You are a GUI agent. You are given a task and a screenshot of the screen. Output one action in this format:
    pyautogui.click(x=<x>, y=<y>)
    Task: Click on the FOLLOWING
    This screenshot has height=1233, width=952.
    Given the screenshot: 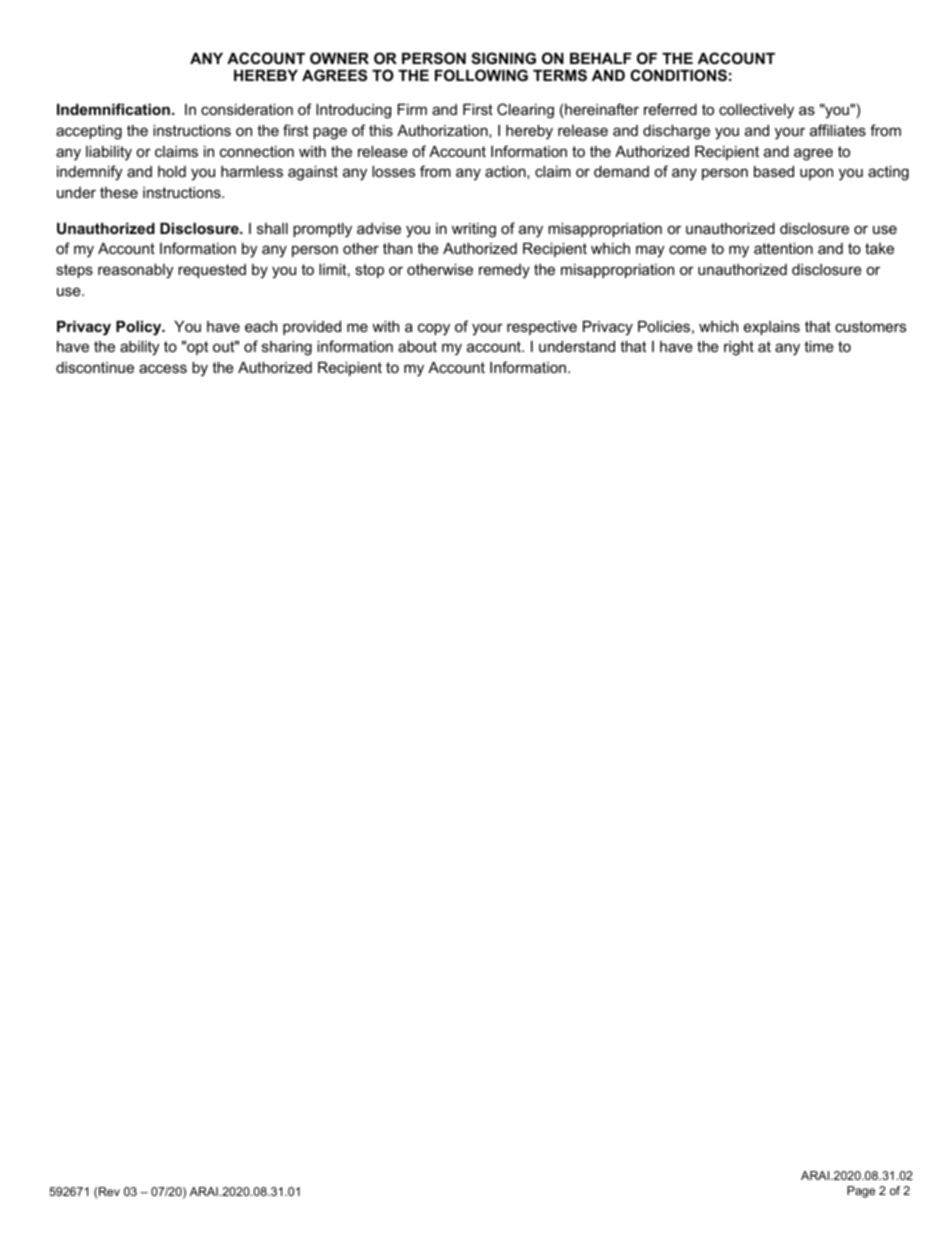 What is the action you would take?
    pyautogui.click(x=481, y=75)
